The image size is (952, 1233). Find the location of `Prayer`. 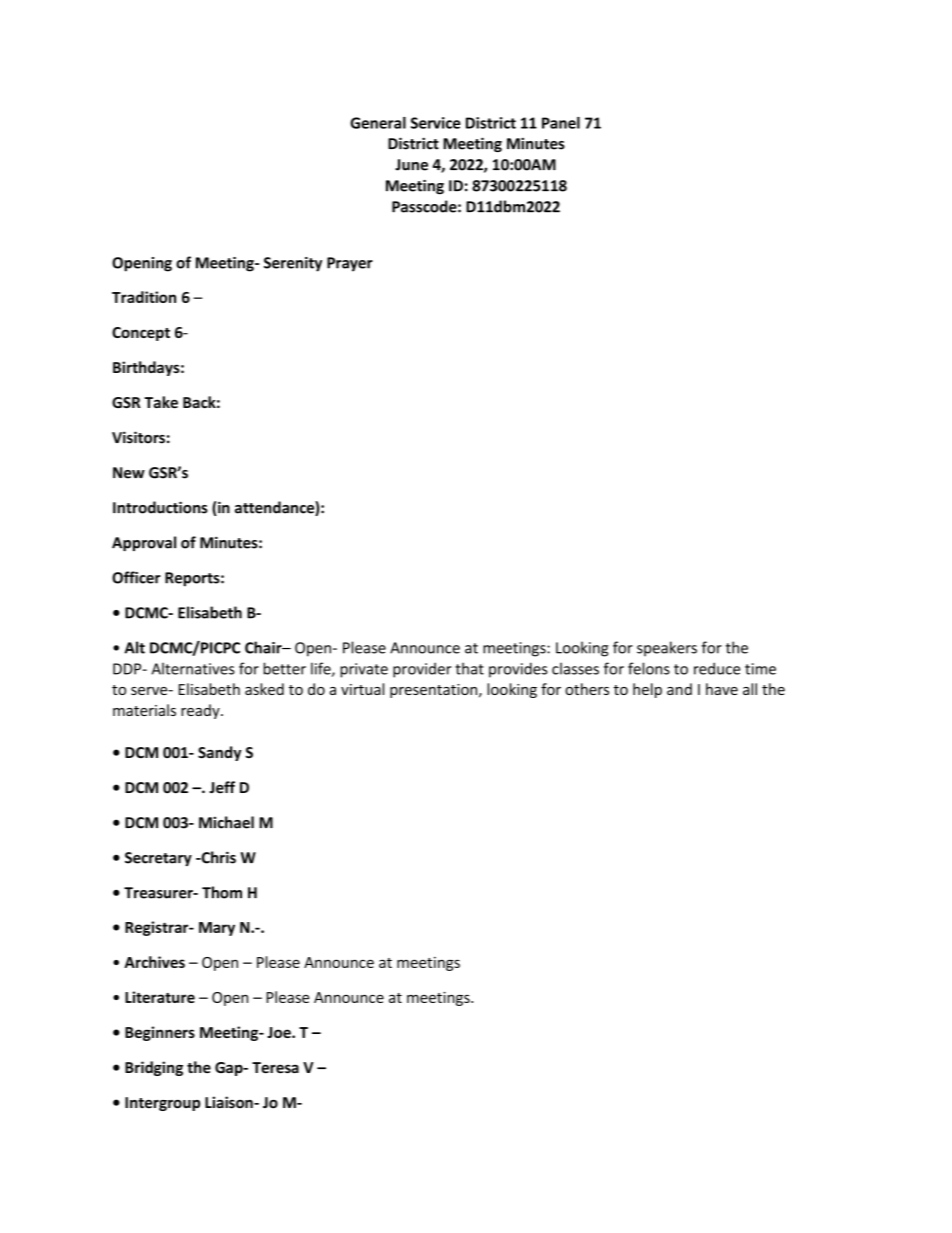

Prayer is located at coordinates (350, 264).
